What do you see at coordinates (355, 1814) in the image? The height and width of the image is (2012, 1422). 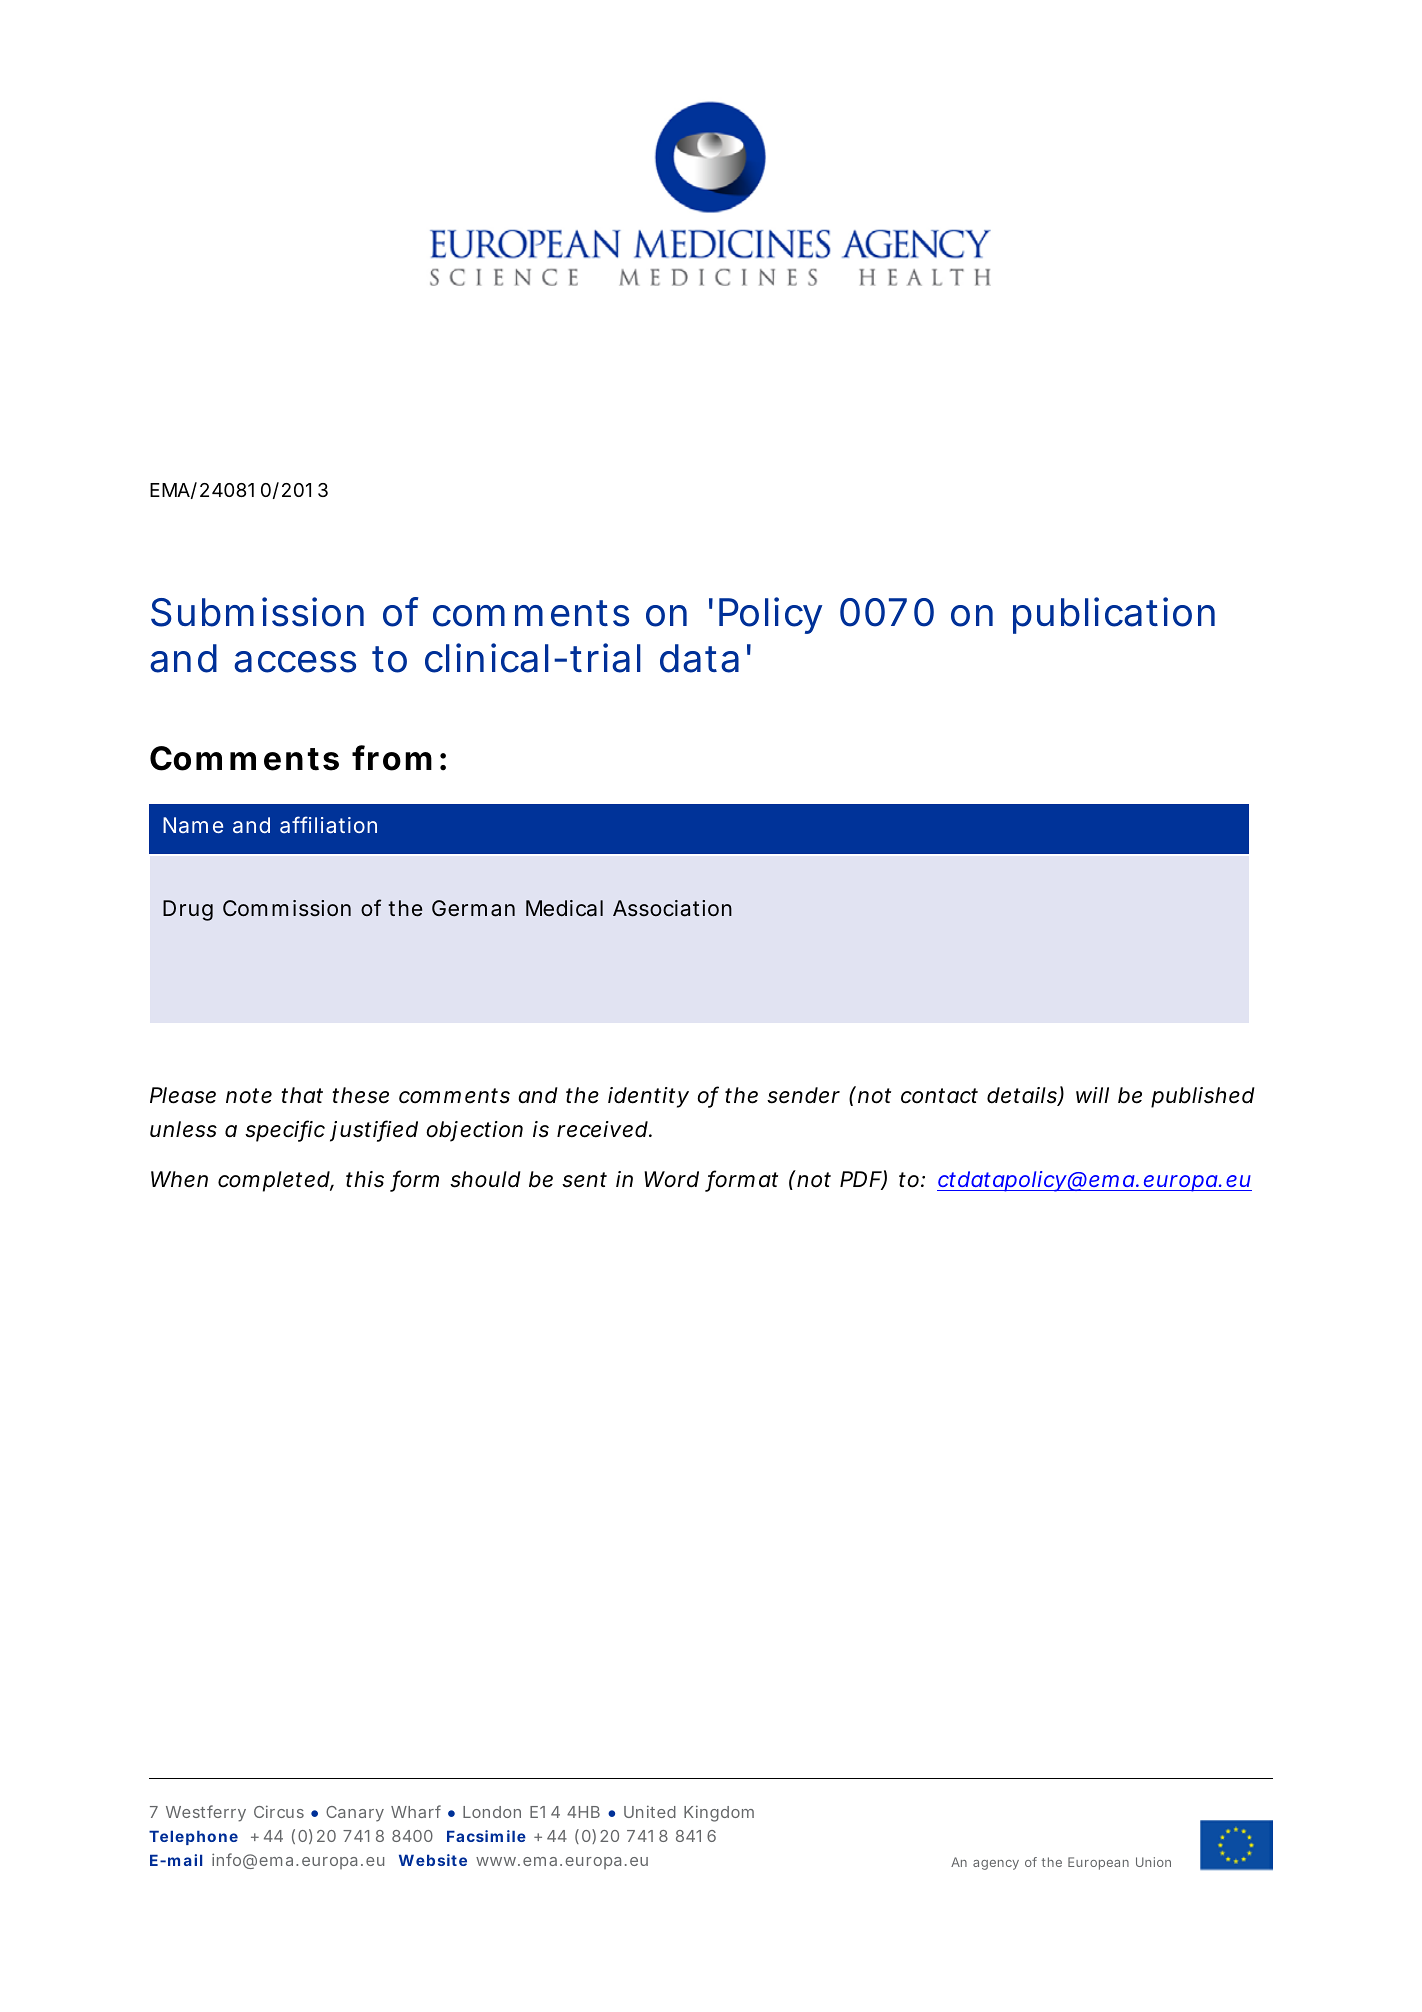 I see `Canary` at bounding box center [355, 1814].
